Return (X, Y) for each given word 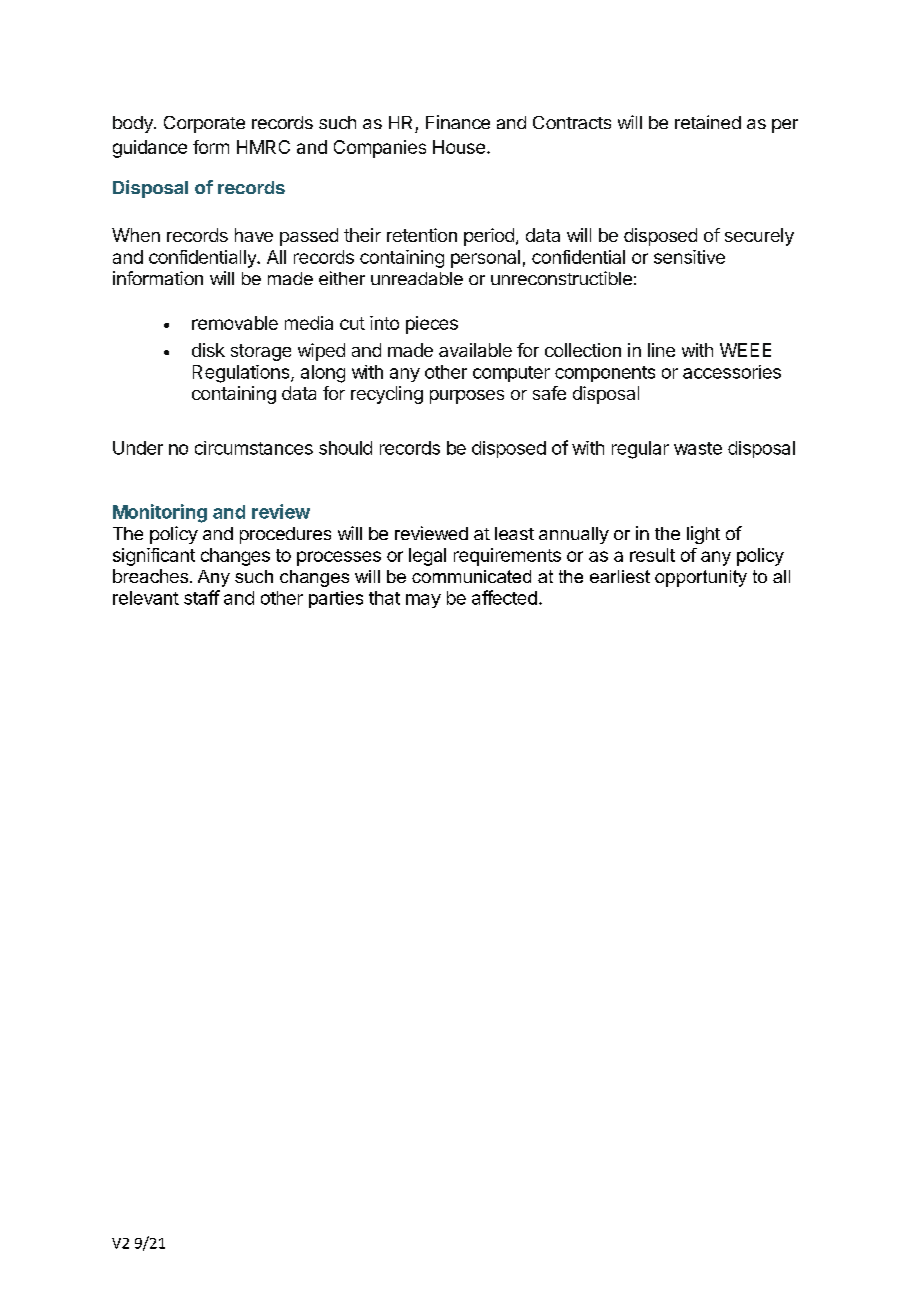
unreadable (417, 278)
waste (698, 448)
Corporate (204, 124)
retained (708, 122)
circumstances (254, 448)
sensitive (689, 257)
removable (235, 323)
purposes (467, 397)
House (459, 147)
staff (202, 597)
